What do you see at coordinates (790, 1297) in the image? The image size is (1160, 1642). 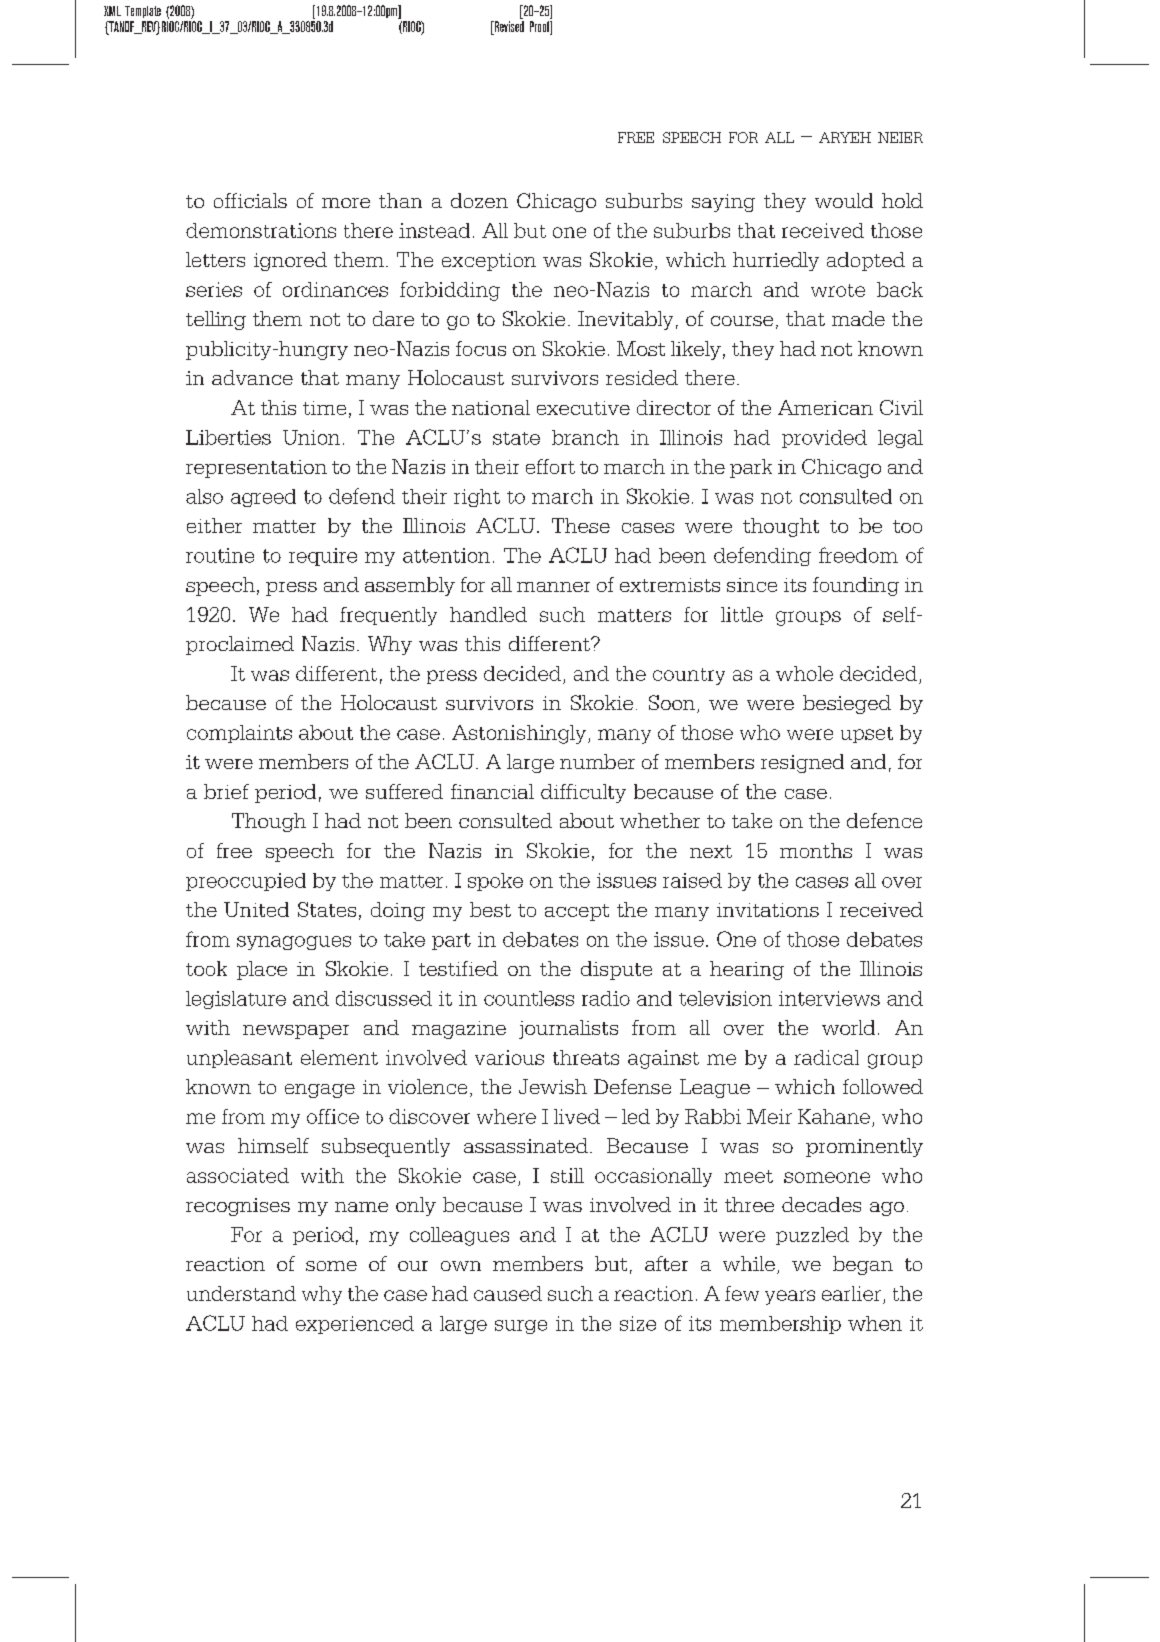 I see `years` at bounding box center [790, 1297].
